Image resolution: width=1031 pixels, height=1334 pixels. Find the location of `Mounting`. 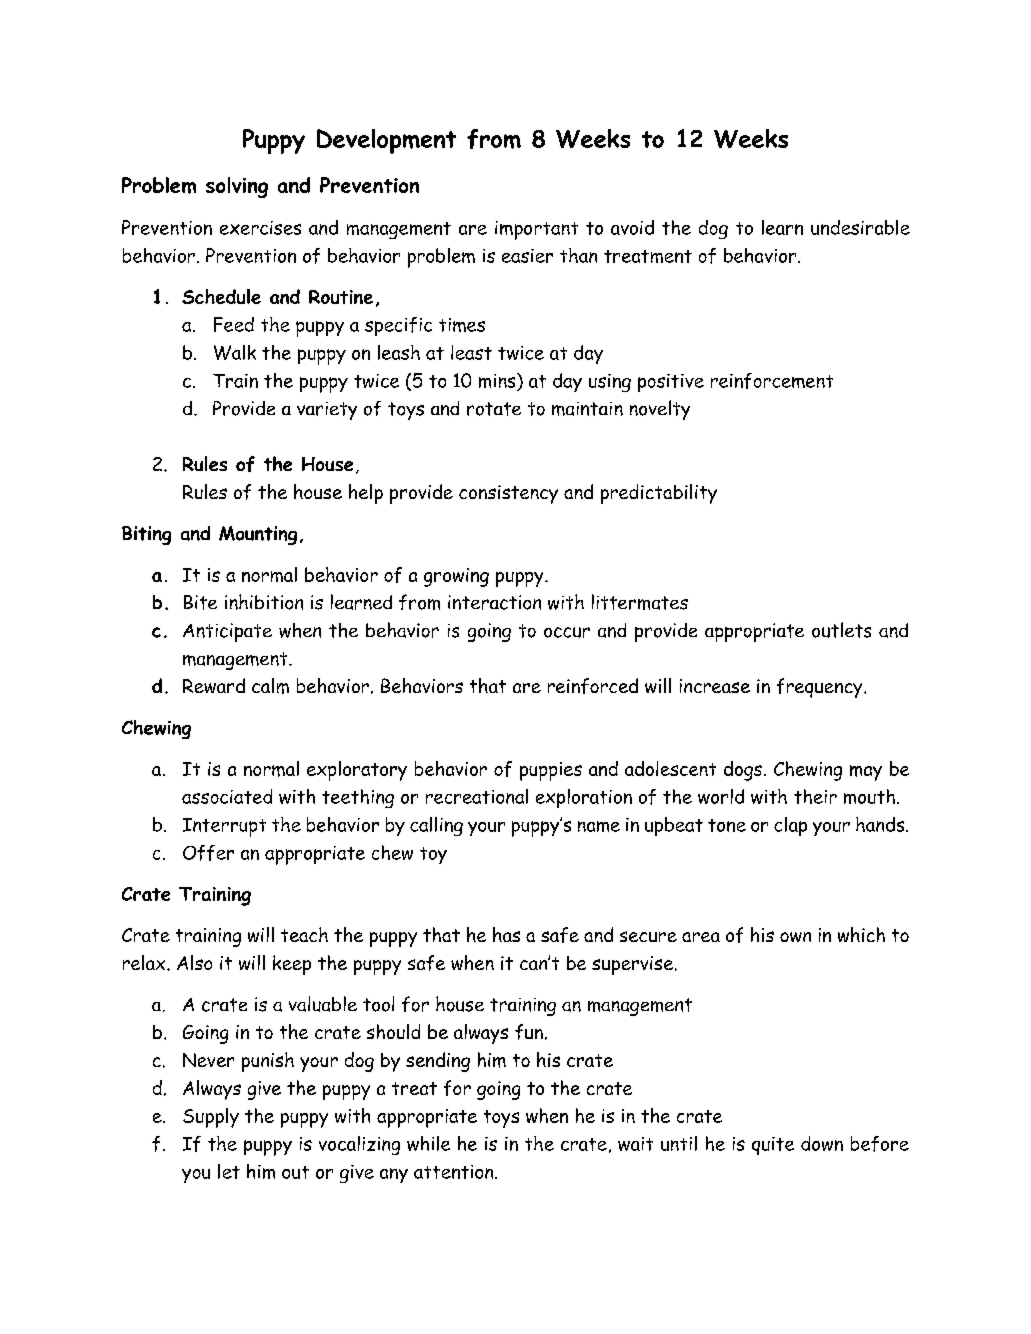

Mounting is located at coordinates (258, 535).
